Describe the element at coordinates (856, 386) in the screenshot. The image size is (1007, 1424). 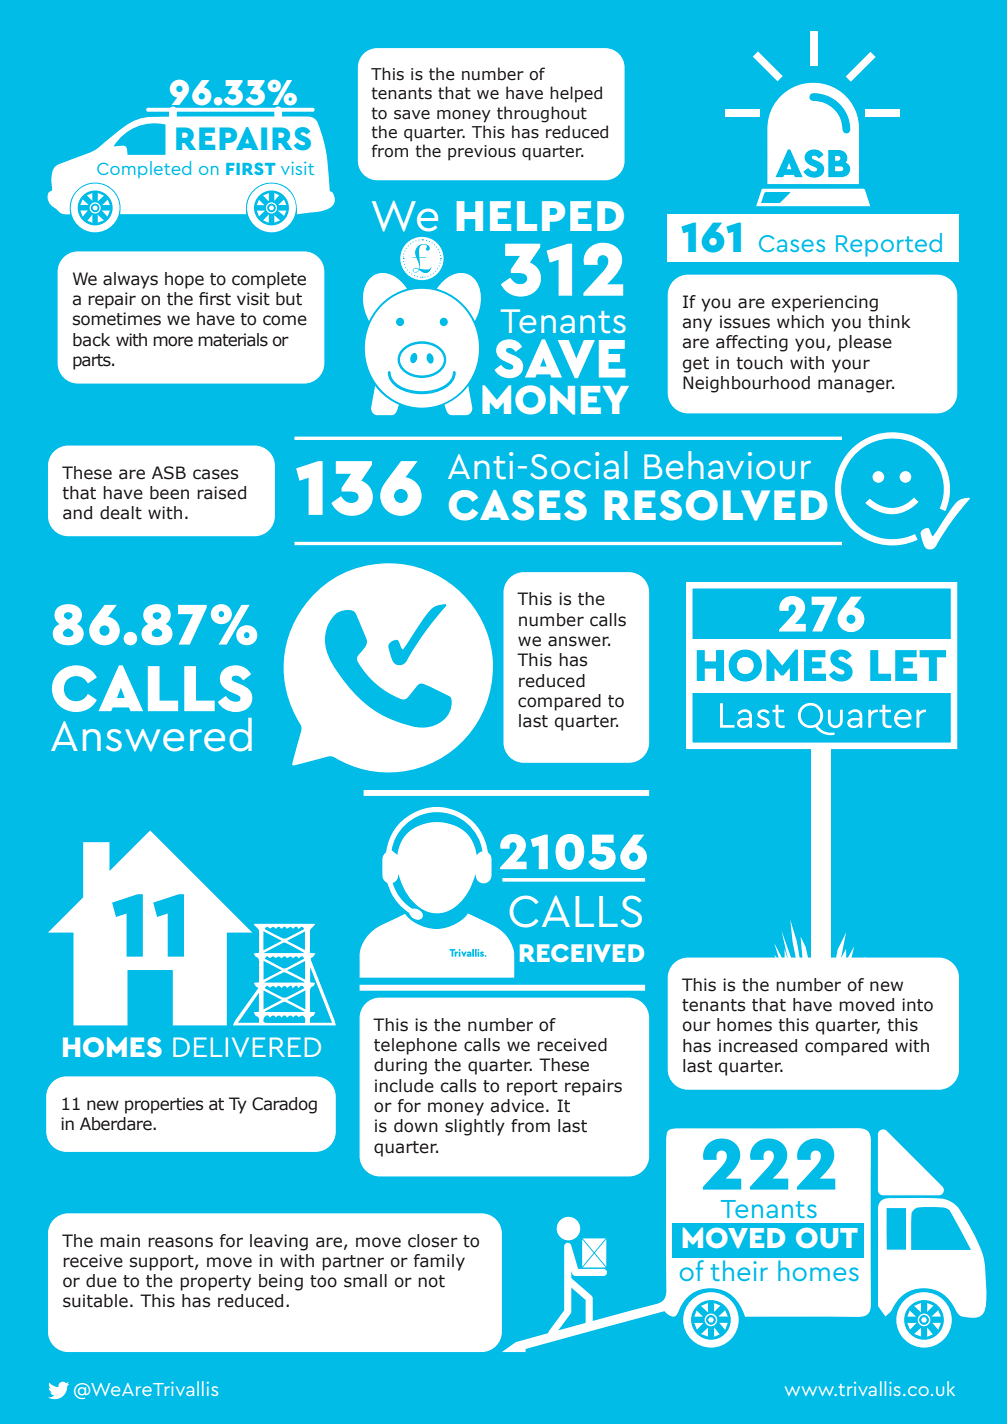
I see `manager` at that location.
